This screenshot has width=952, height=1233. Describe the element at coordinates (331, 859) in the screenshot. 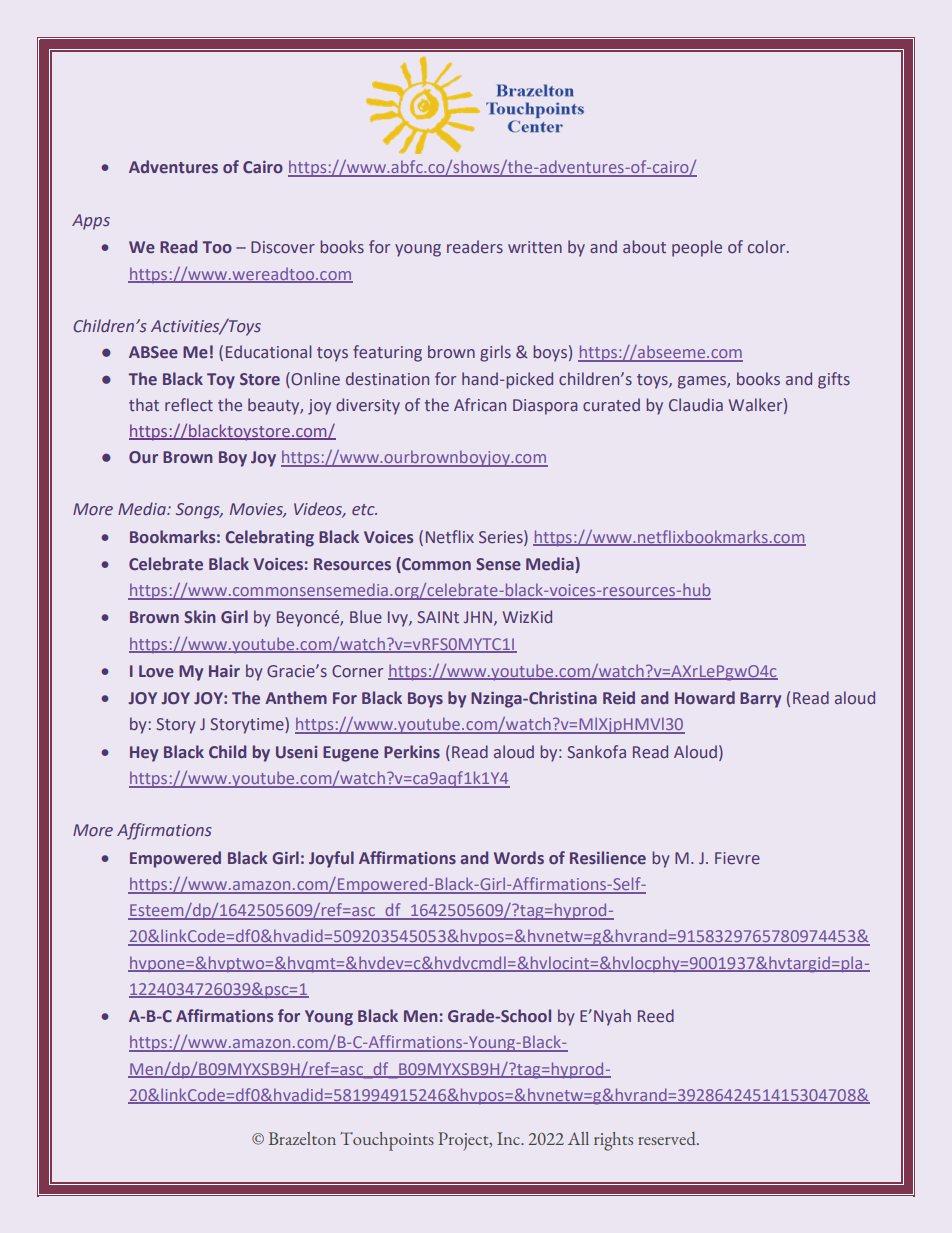

I see `Joyful` at that location.
